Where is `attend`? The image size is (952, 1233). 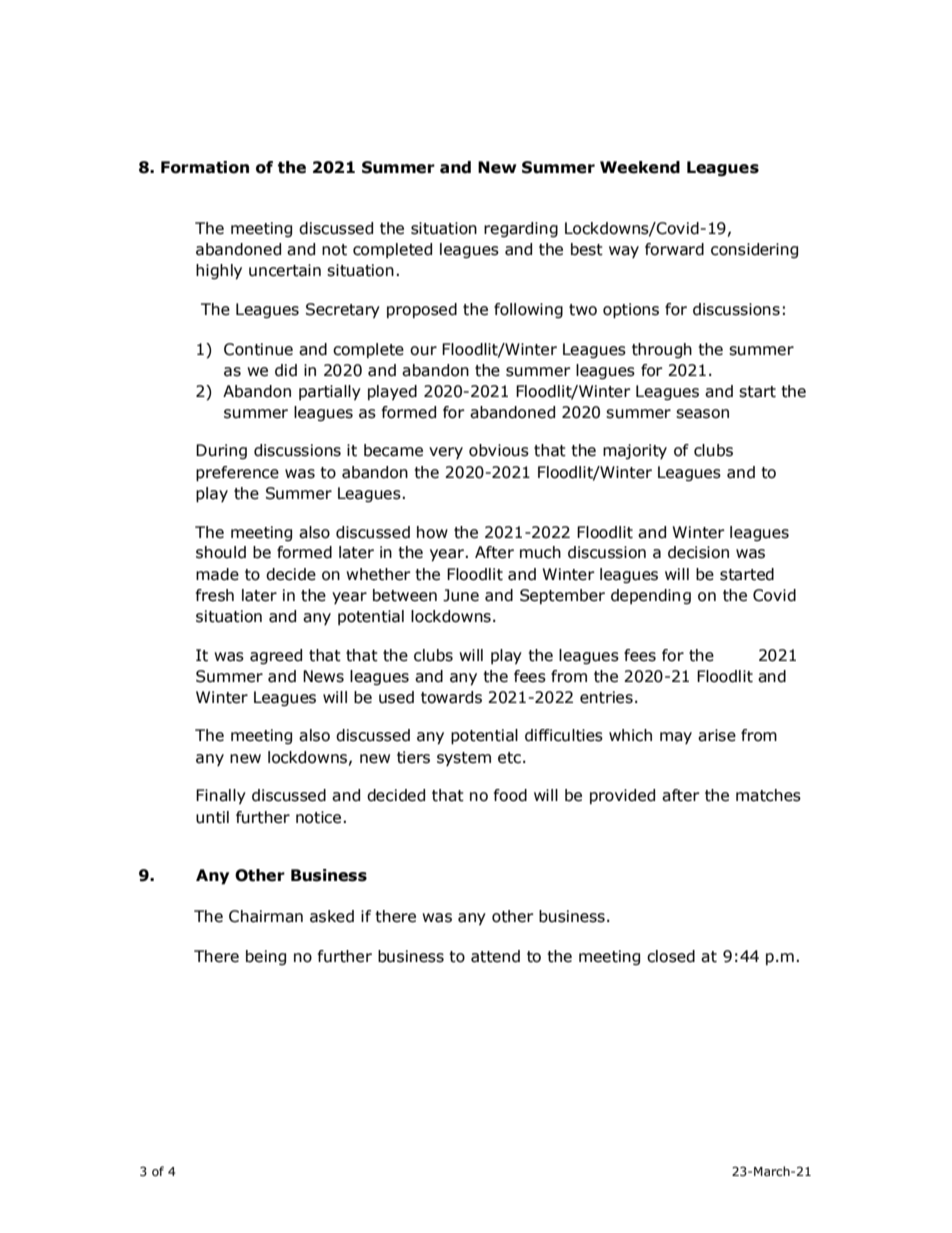
attend is located at coordinates (495, 956).
